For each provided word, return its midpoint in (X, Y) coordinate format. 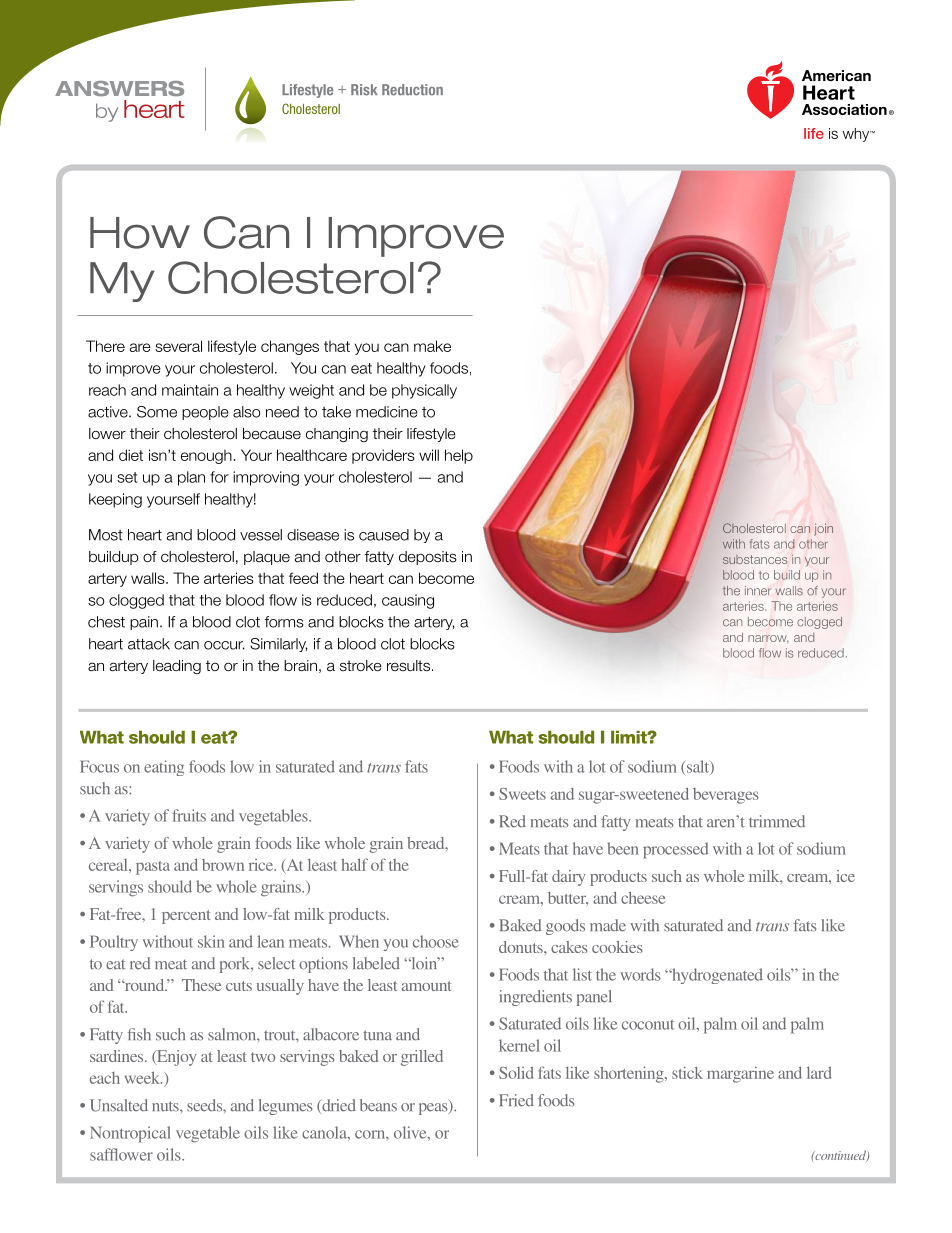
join (823, 529)
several (178, 346)
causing (408, 601)
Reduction (412, 90)
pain (144, 623)
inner (758, 591)
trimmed (777, 821)
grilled (422, 1058)
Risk (364, 90)
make (432, 346)
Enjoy (175, 1058)
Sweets (522, 794)
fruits (189, 815)
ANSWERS (119, 88)
